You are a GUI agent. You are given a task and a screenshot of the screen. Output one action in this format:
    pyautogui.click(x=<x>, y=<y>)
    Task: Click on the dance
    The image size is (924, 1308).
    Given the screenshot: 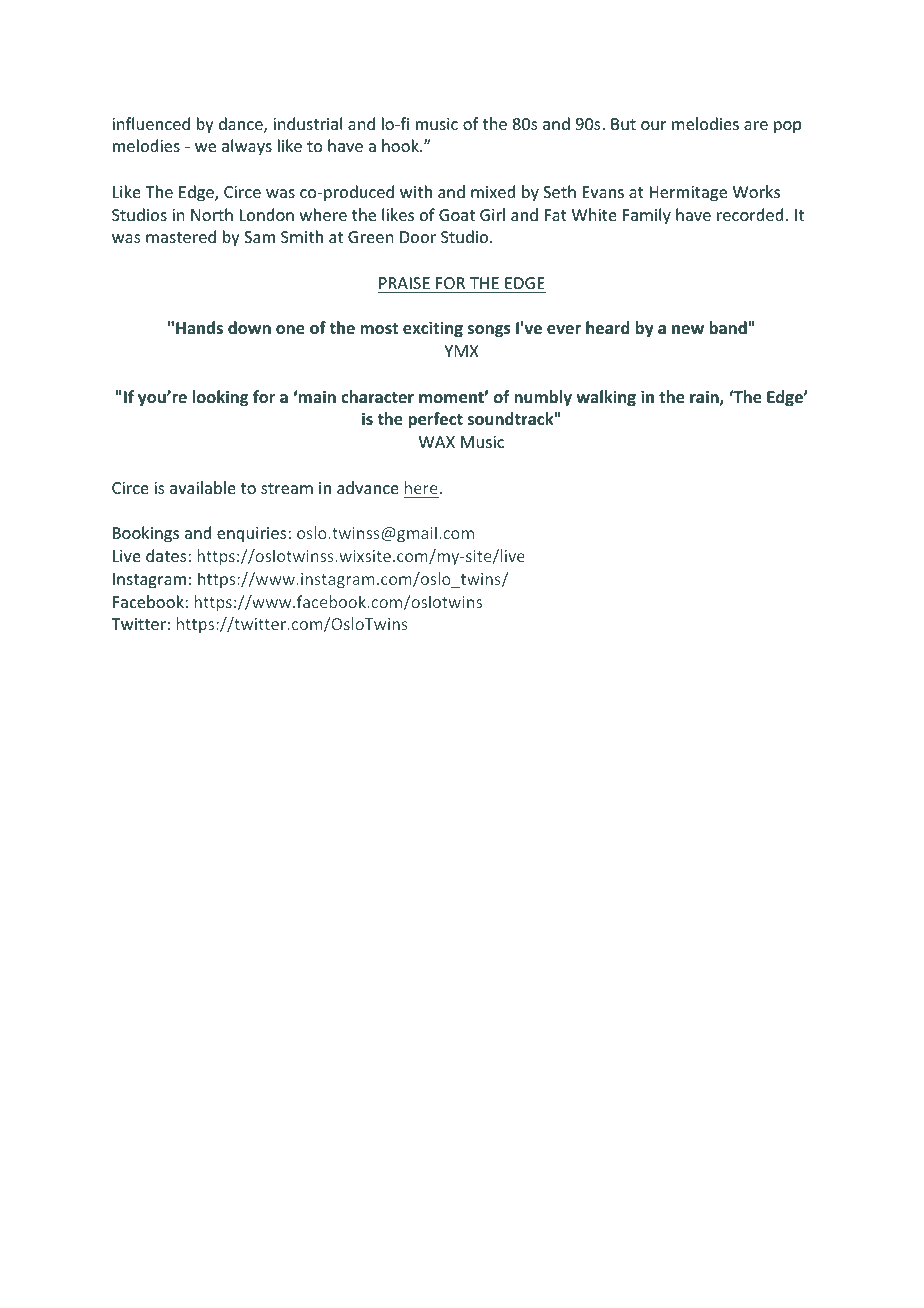 What is the action you would take?
    pyautogui.click(x=242, y=125)
